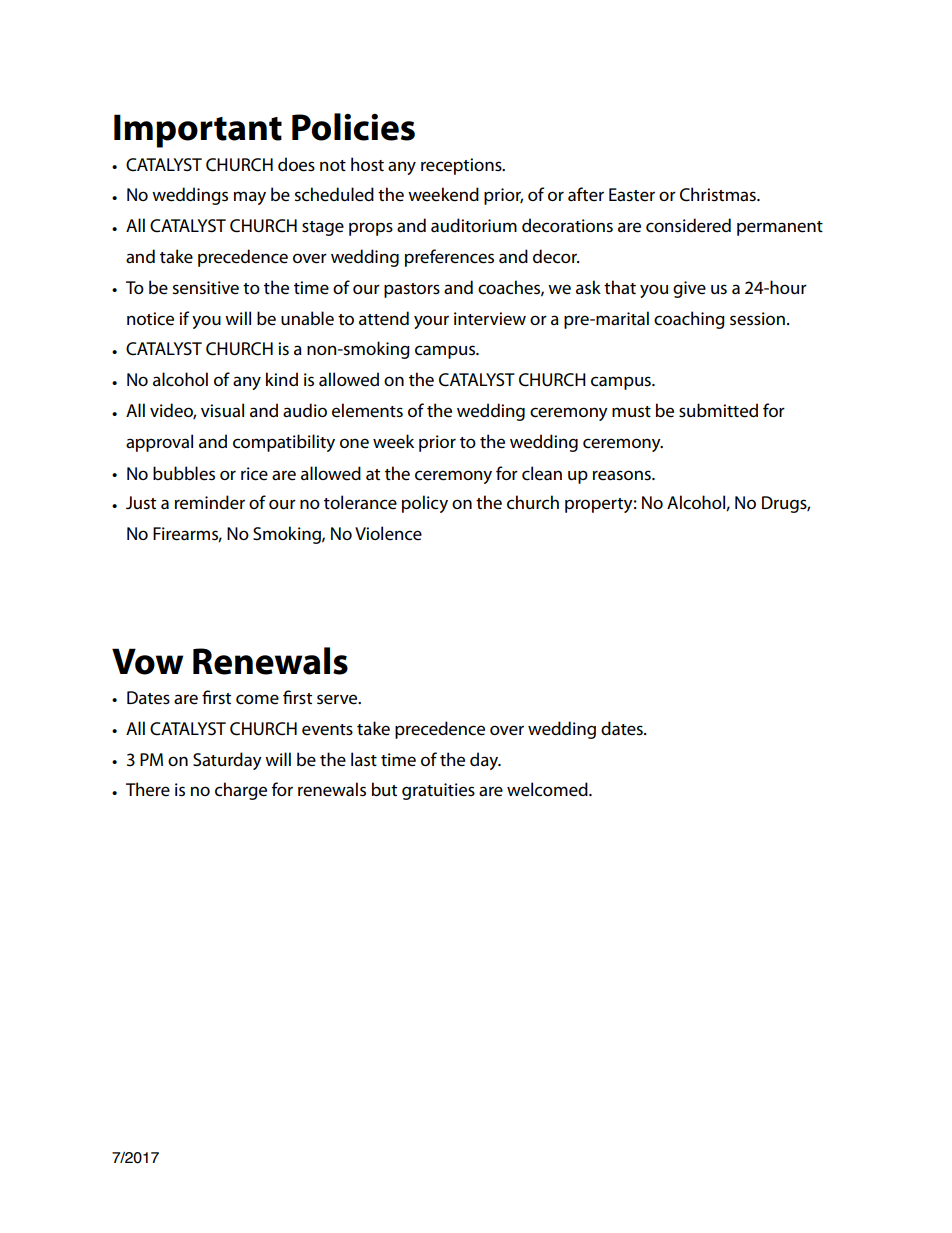 Image resolution: width=952 pixels, height=1233 pixels. Describe the element at coordinates (198, 131) in the image. I see `Important` at that location.
